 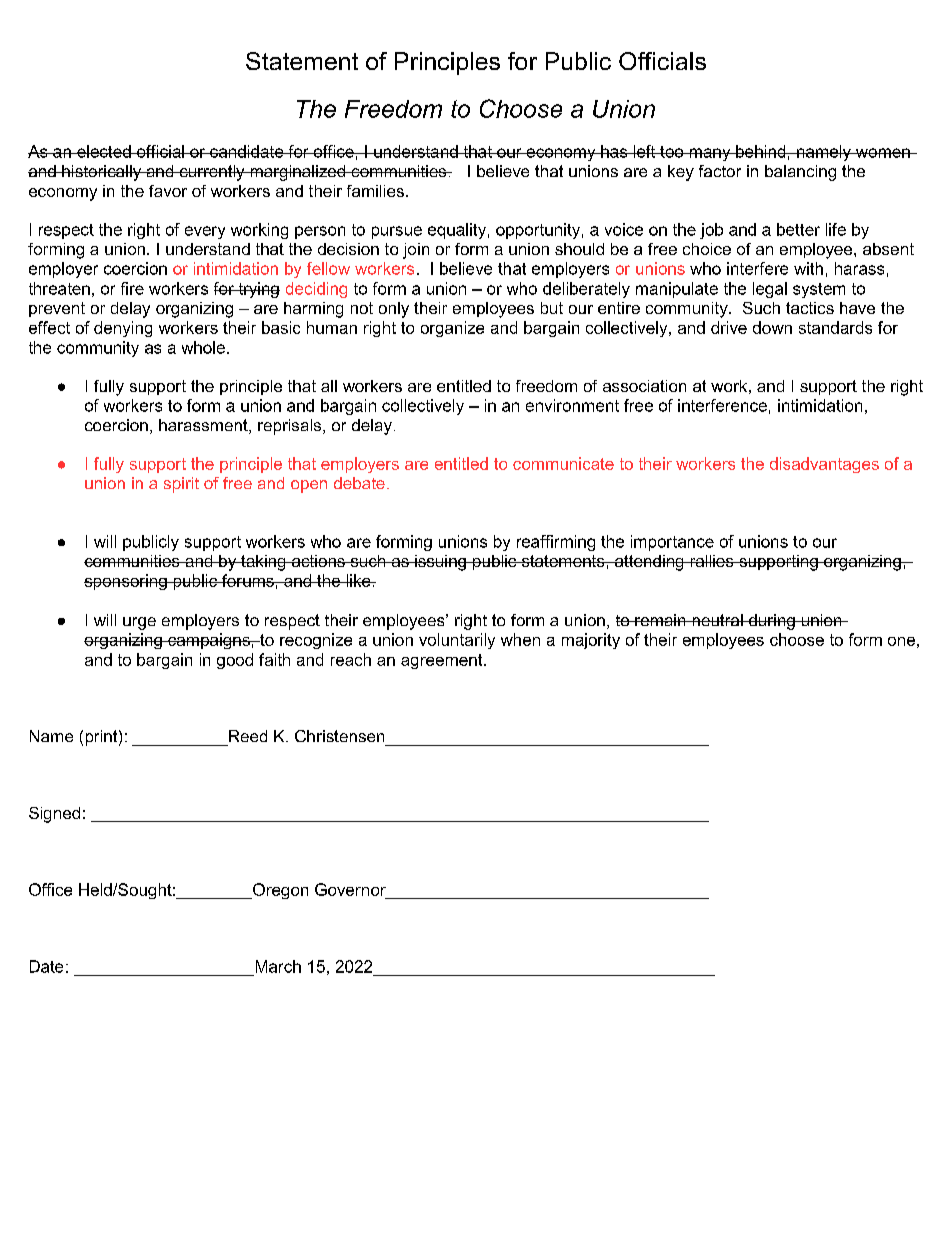 What do you see at coordinates (54, 815) in the page?
I see `Signed` at bounding box center [54, 815].
